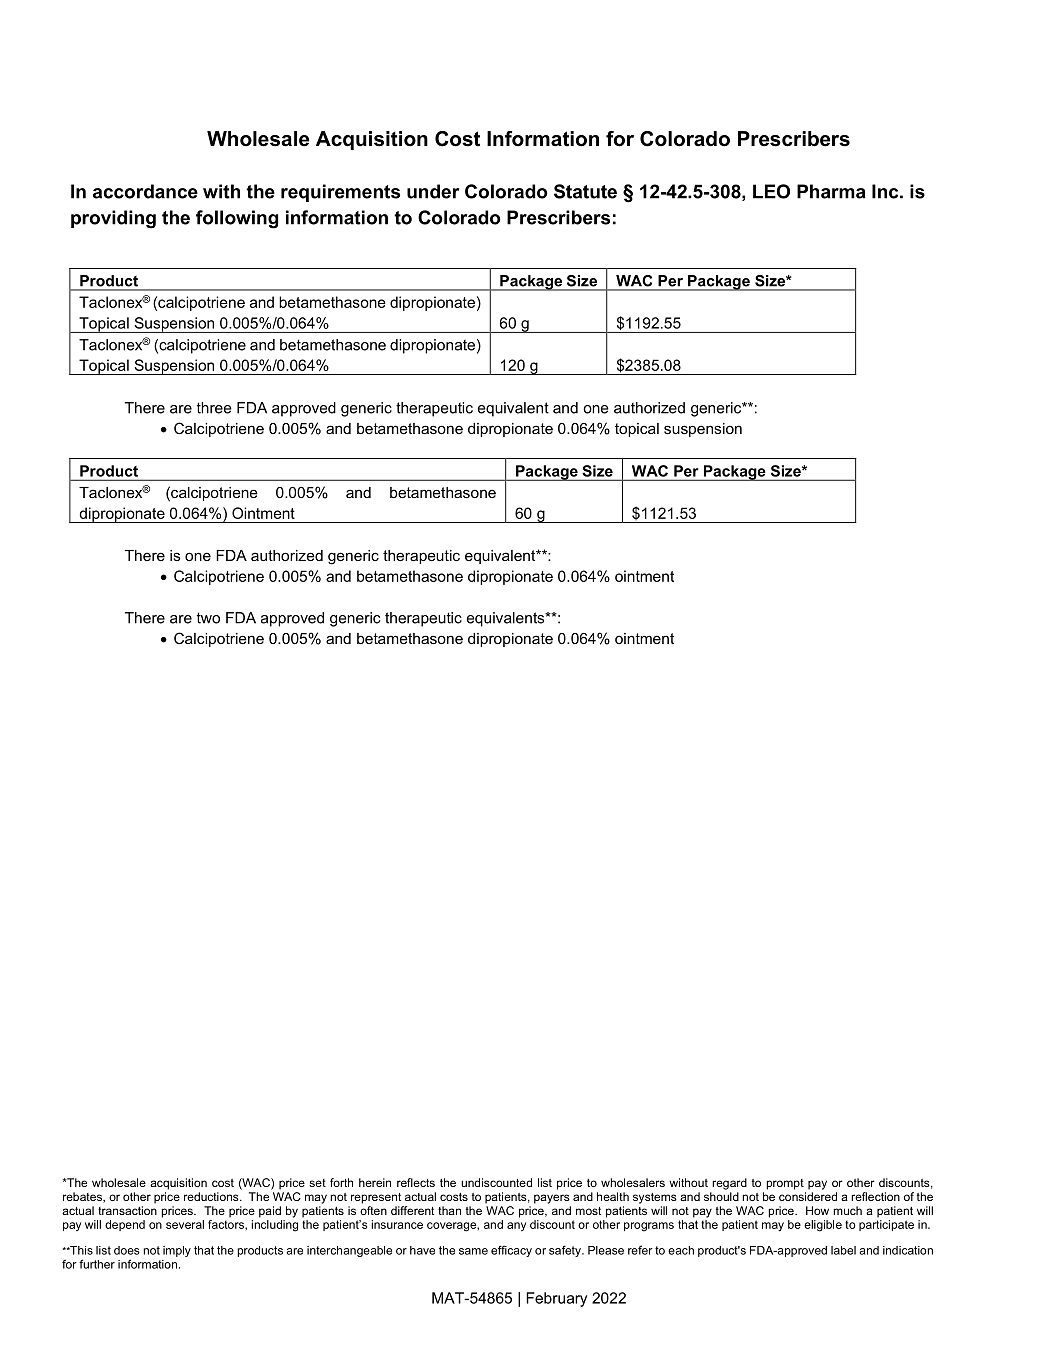 This document has width=1058, height=1369. Describe the element at coordinates (177, 1251) in the document. I see `imply` at that location.
